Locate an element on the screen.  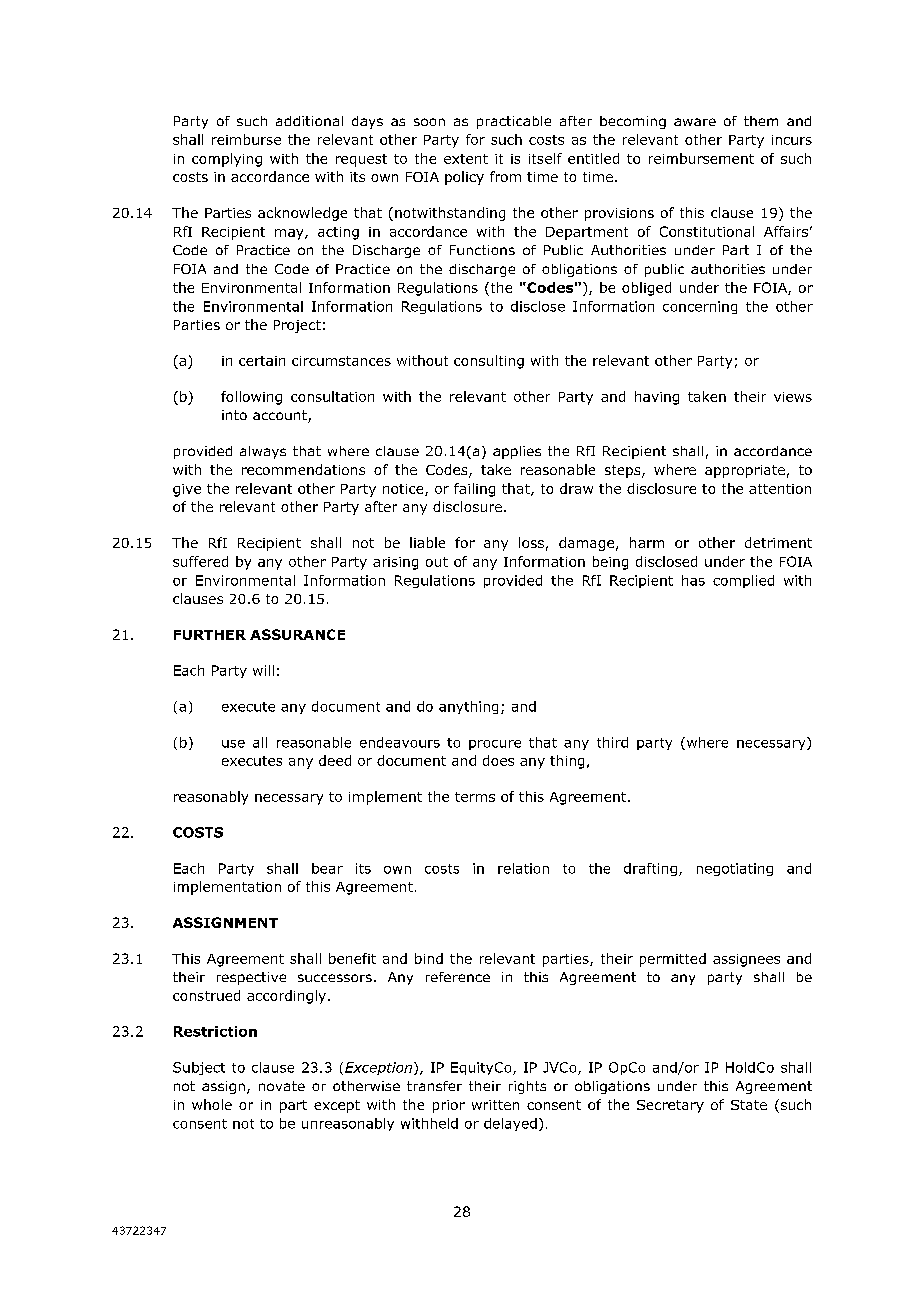
consulting is located at coordinates (489, 362).
